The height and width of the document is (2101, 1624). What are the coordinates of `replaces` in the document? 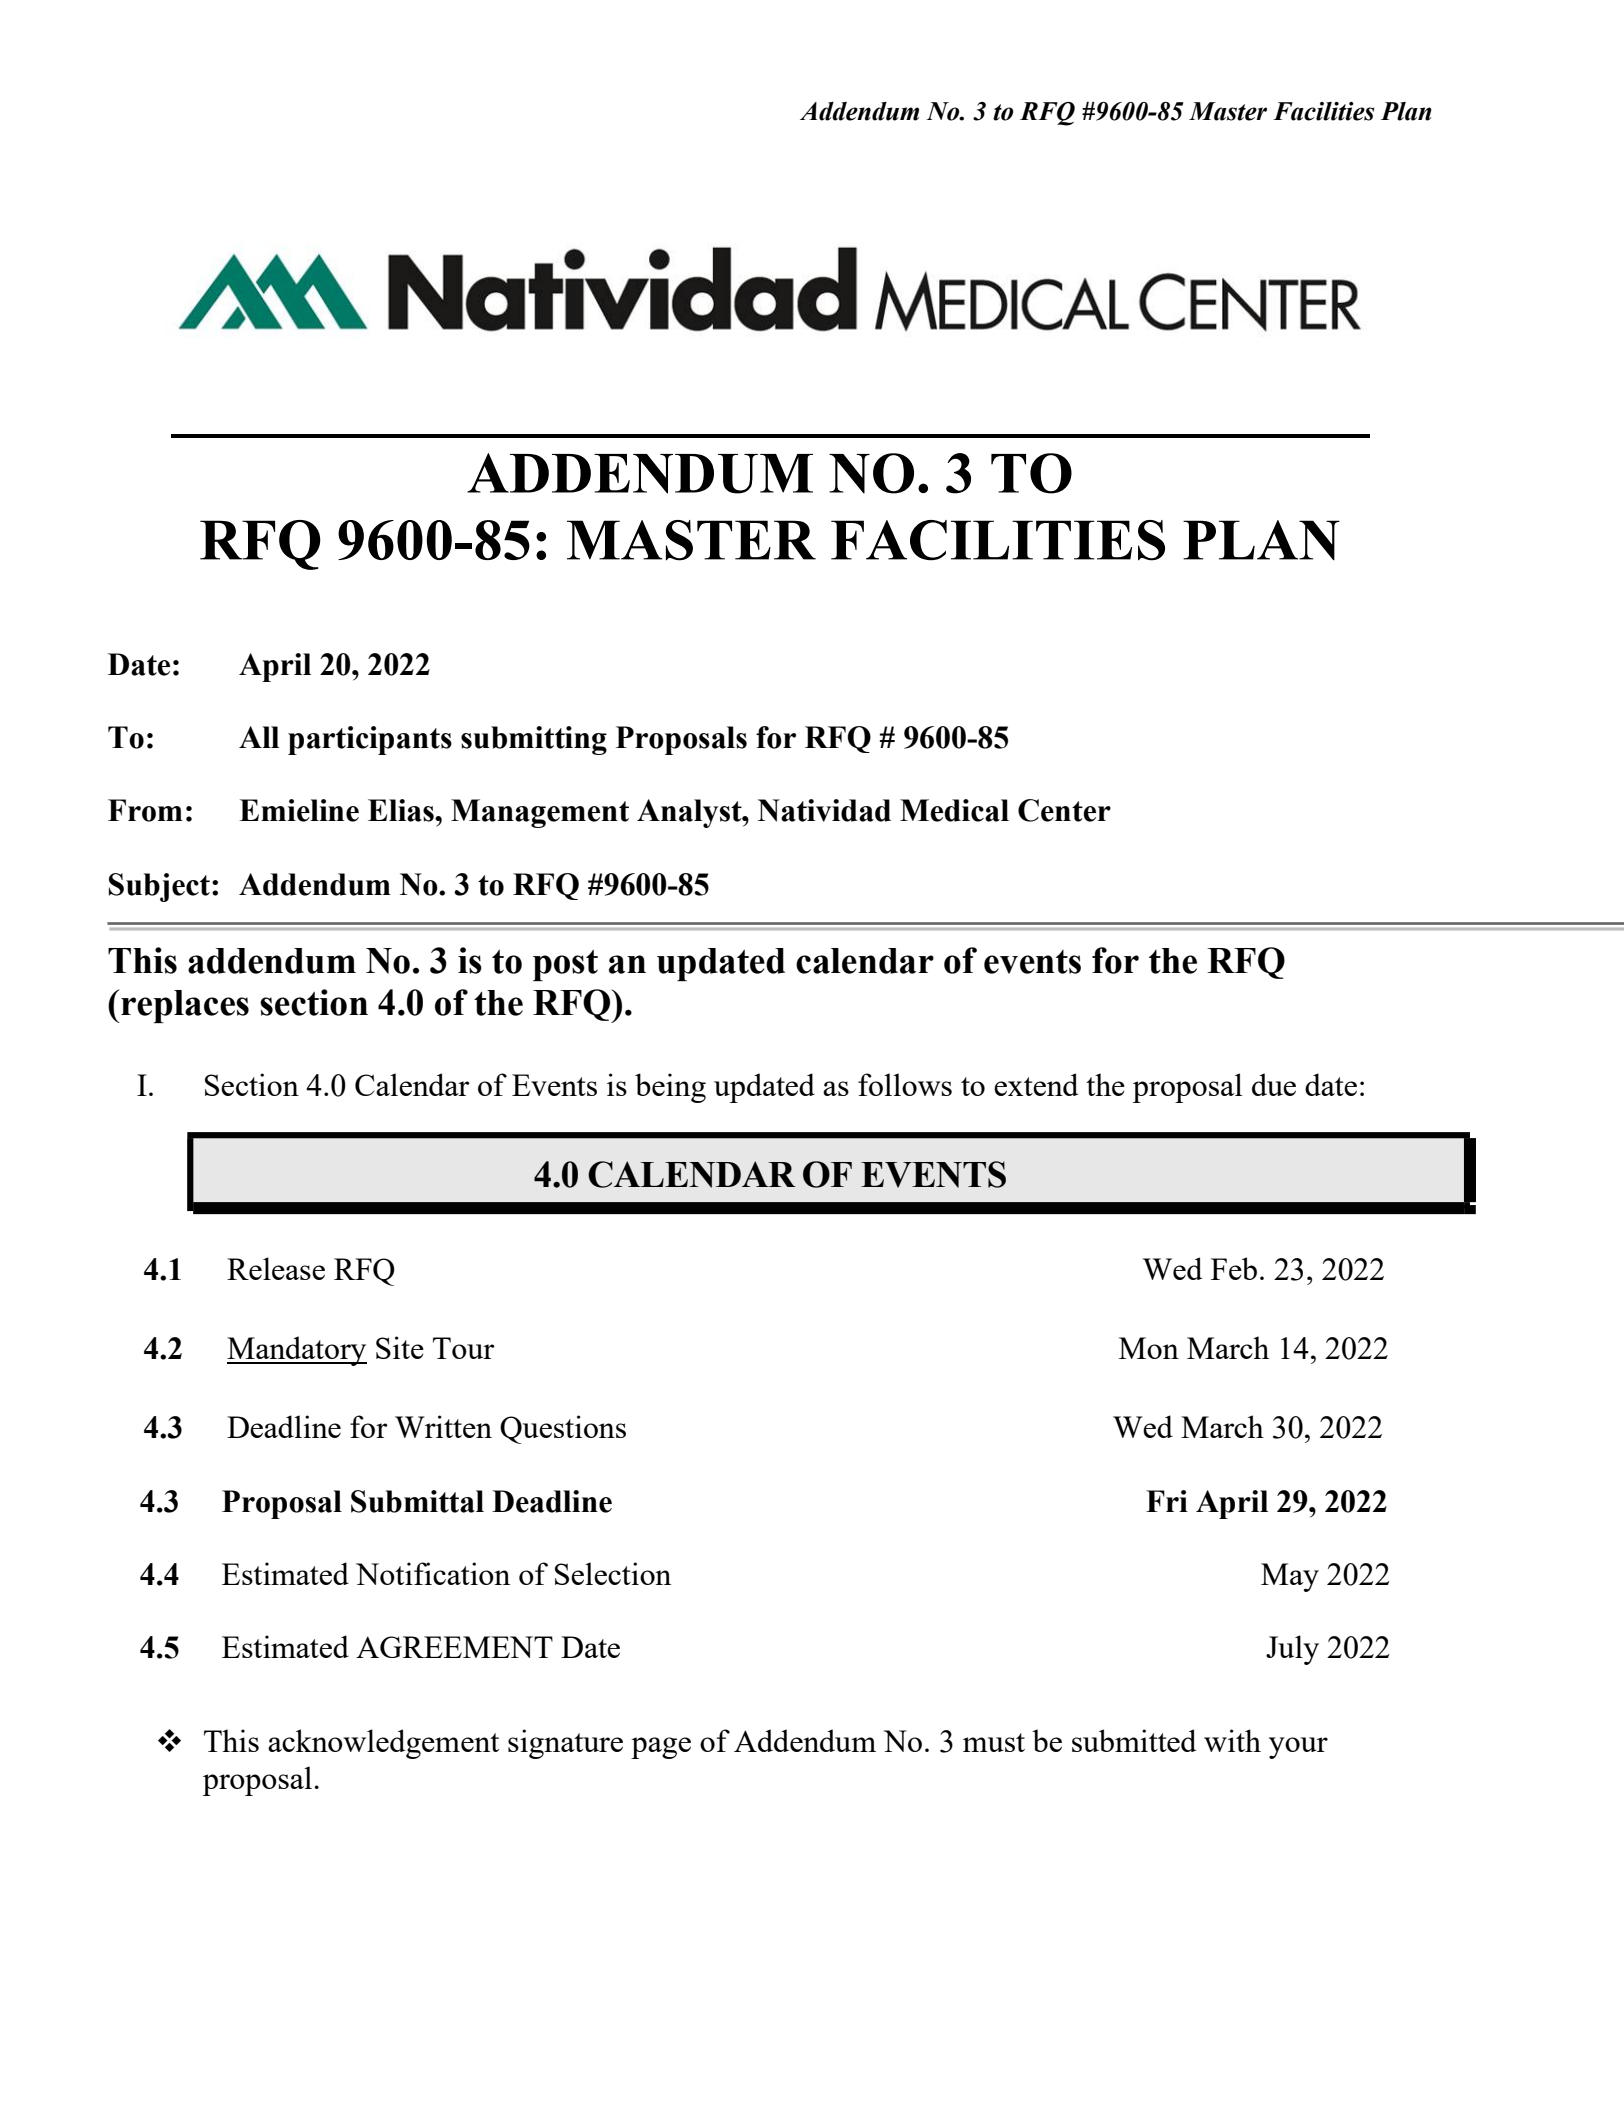 It's located at (184, 1006).
